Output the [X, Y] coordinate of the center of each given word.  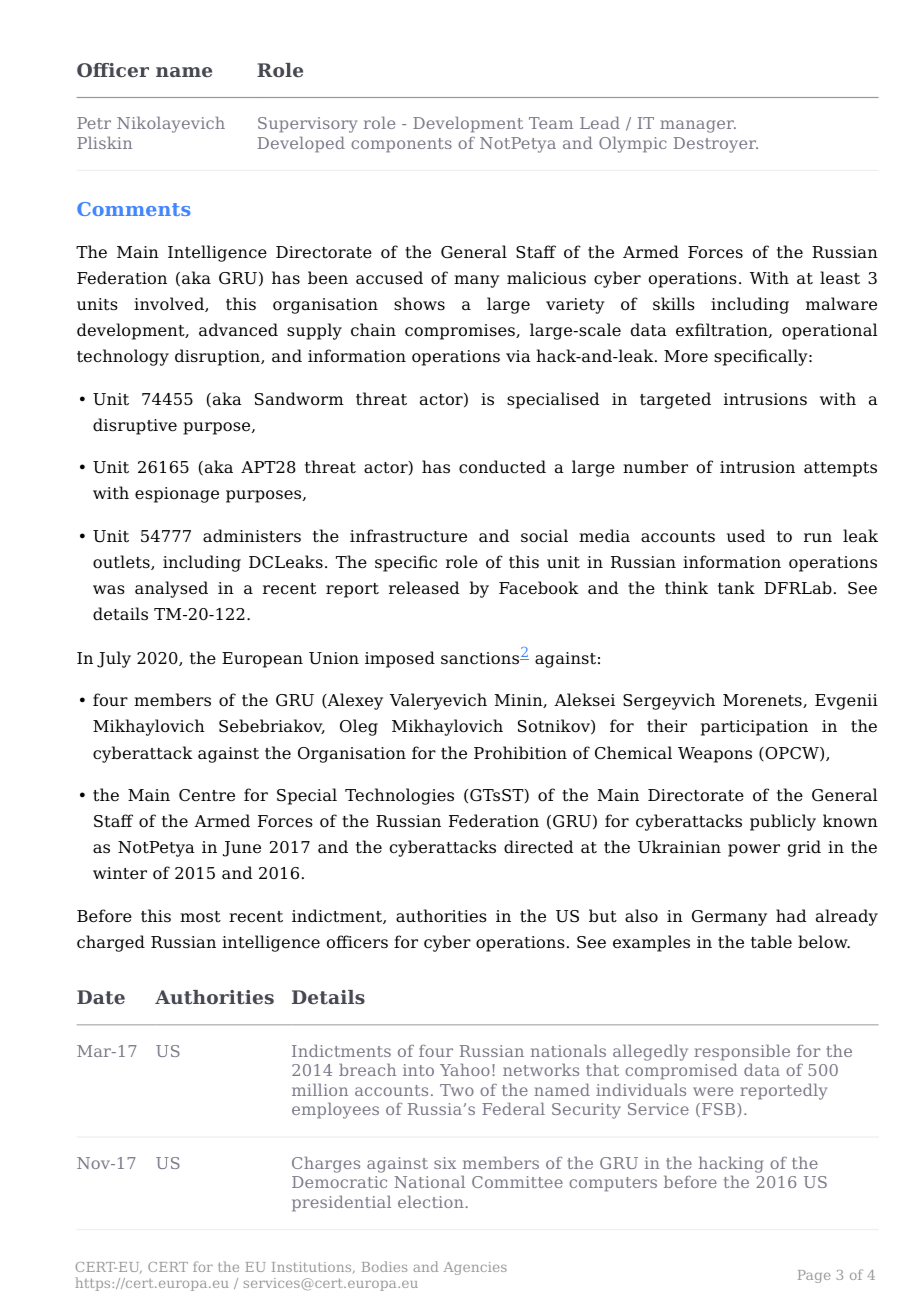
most [200, 917]
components [401, 145]
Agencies [475, 1268]
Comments [133, 209]
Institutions [313, 1267]
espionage [177, 495]
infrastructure [408, 536]
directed [538, 847]
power [754, 850]
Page [814, 1276]
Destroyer [716, 145]
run [818, 537]
